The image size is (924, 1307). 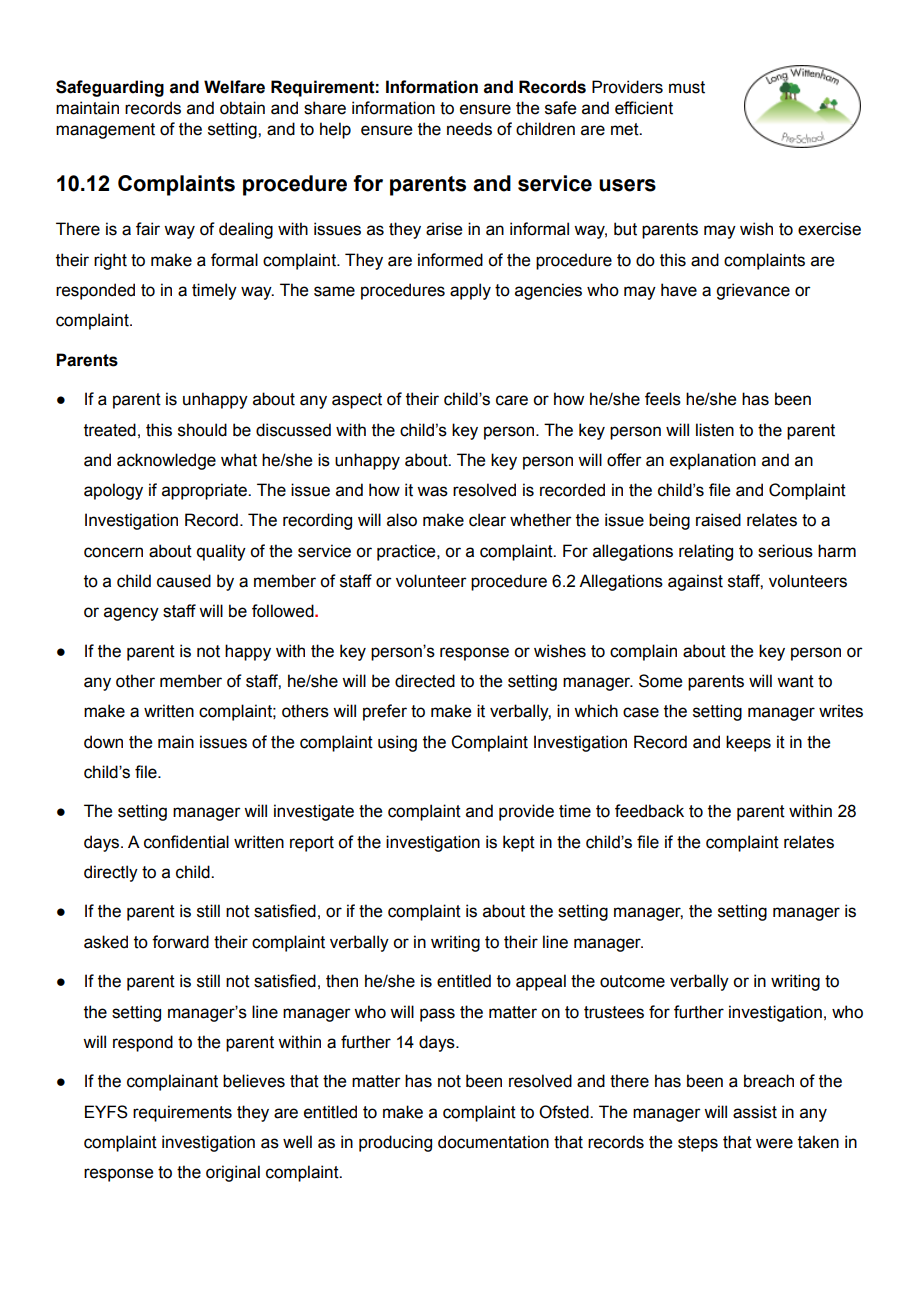 I want to click on obtain, so click(x=242, y=108).
